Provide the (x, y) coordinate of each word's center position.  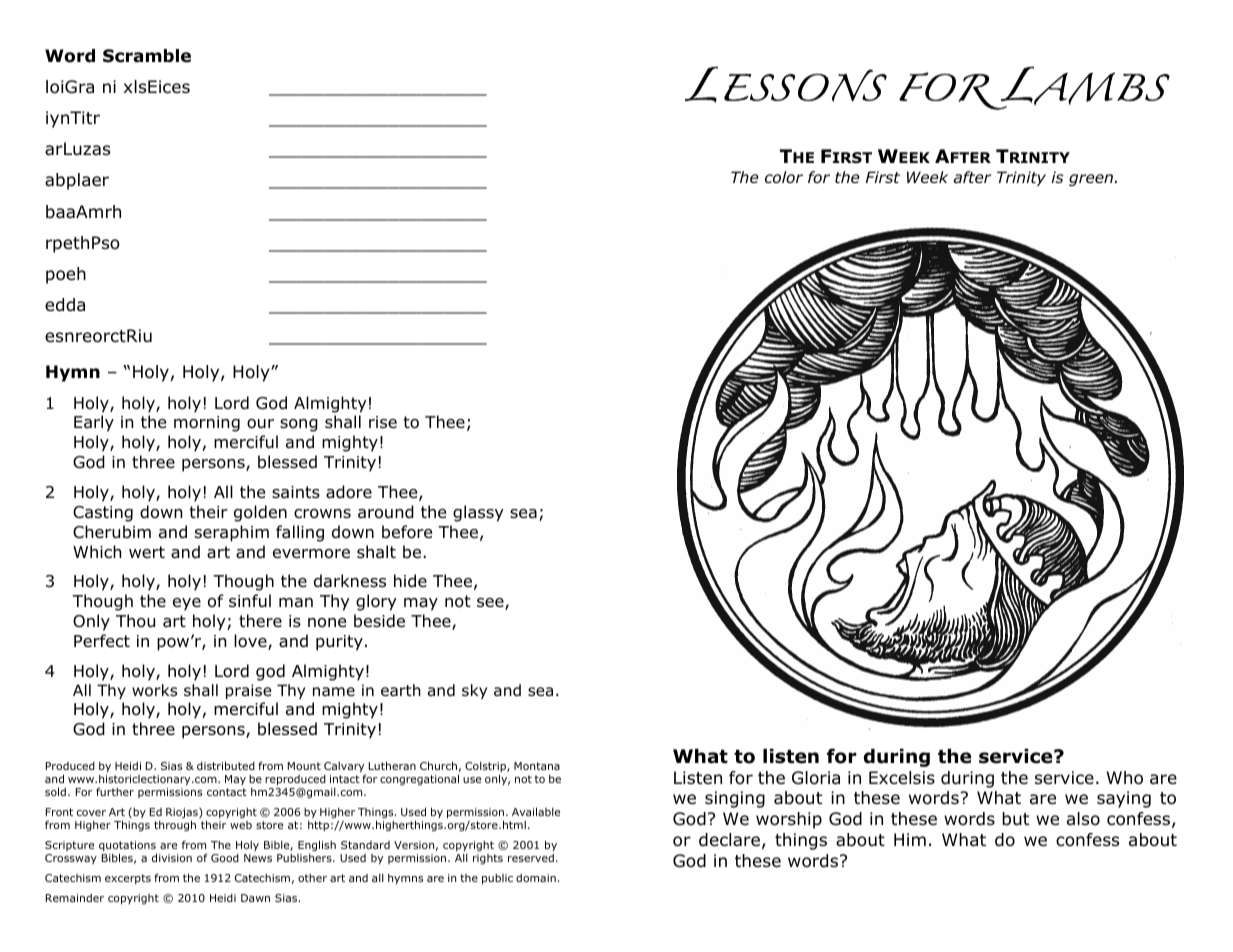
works (154, 690)
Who (1124, 778)
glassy (478, 513)
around (386, 512)
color (784, 177)
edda (65, 305)
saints (296, 492)
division (172, 857)
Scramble (147, 56)
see (491, 604)
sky (474, 691)
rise (383, 422)
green (1092, 180)
